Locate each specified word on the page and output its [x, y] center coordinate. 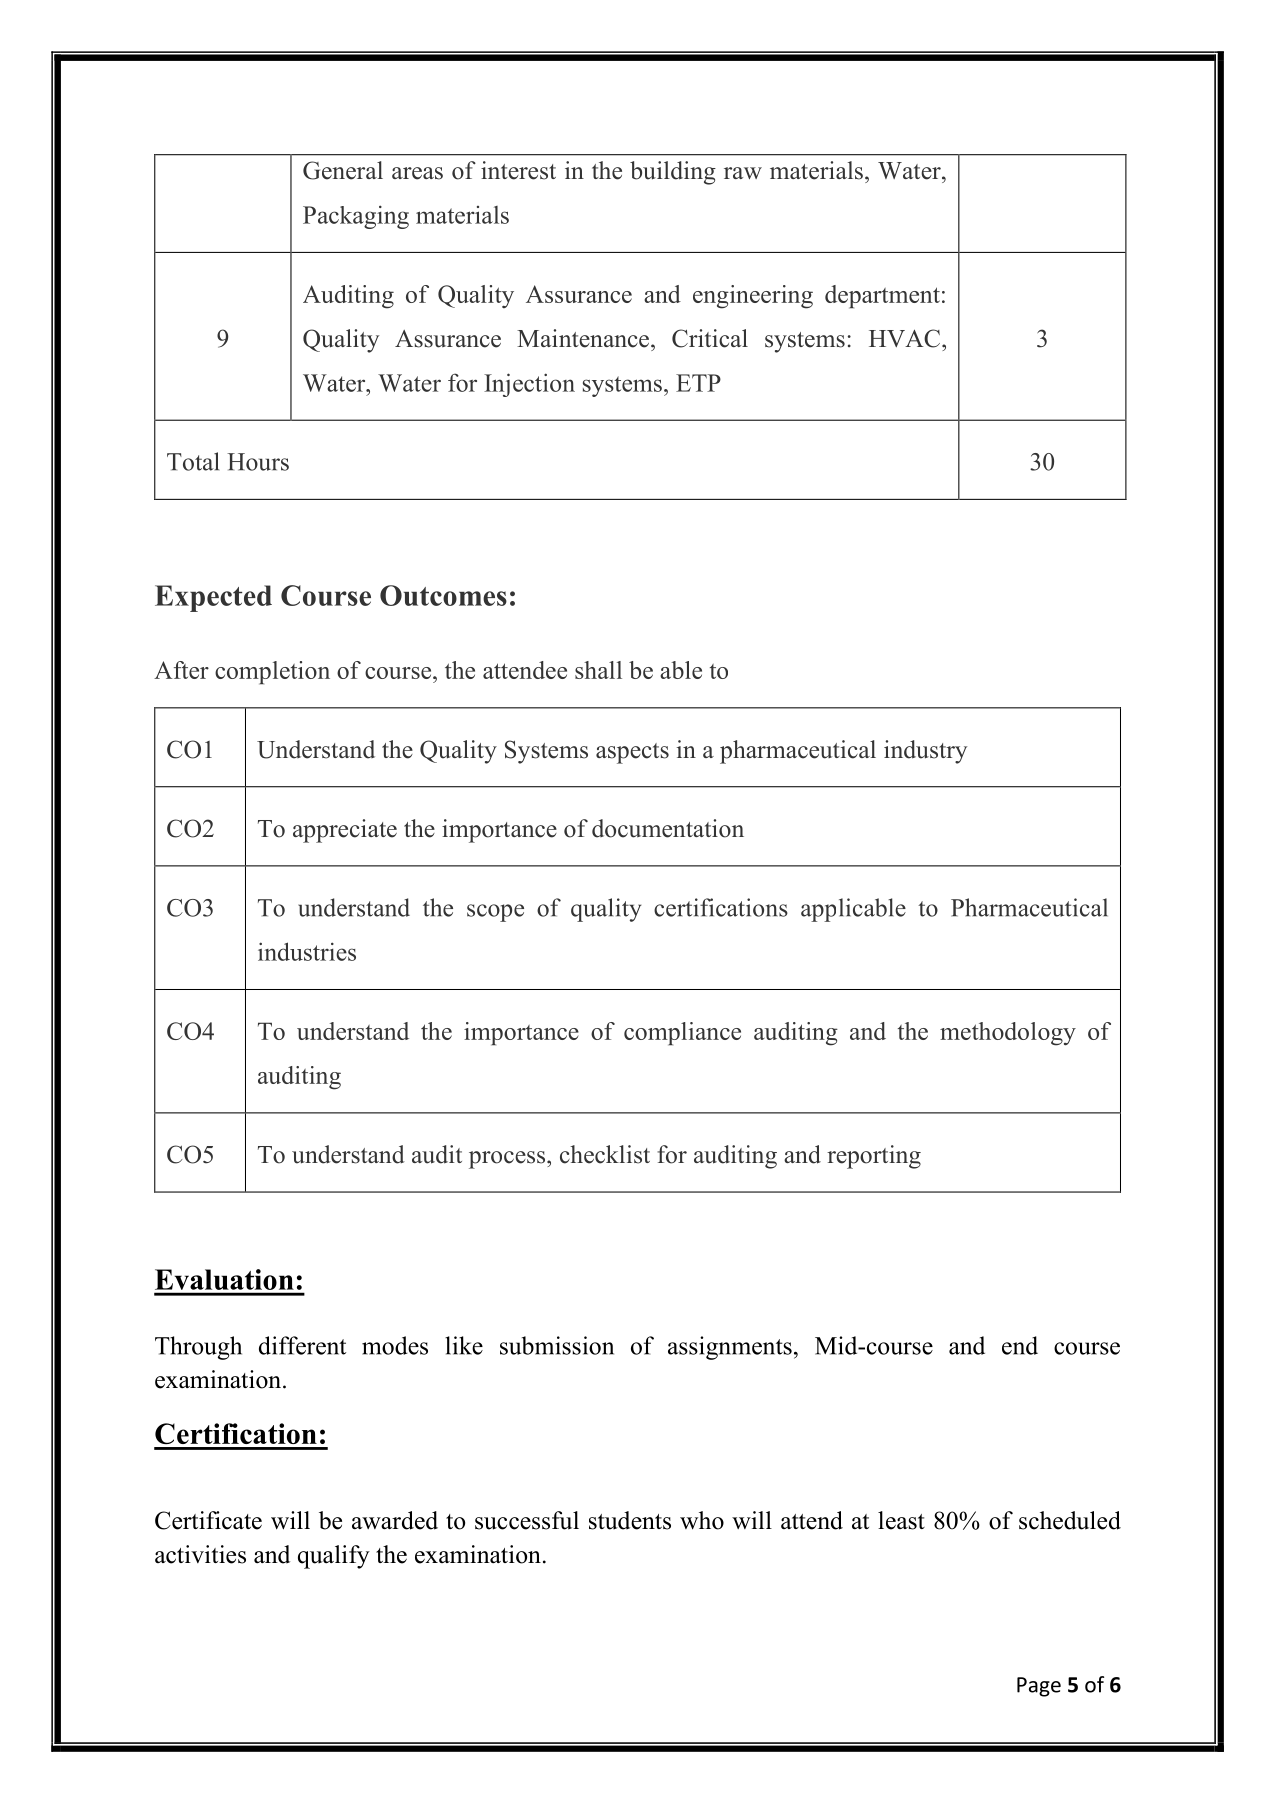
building [673, 173]
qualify [334, 1557]
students [630, 1520]
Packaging [356, 217]
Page [1039, 1687]
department [882, 297]
